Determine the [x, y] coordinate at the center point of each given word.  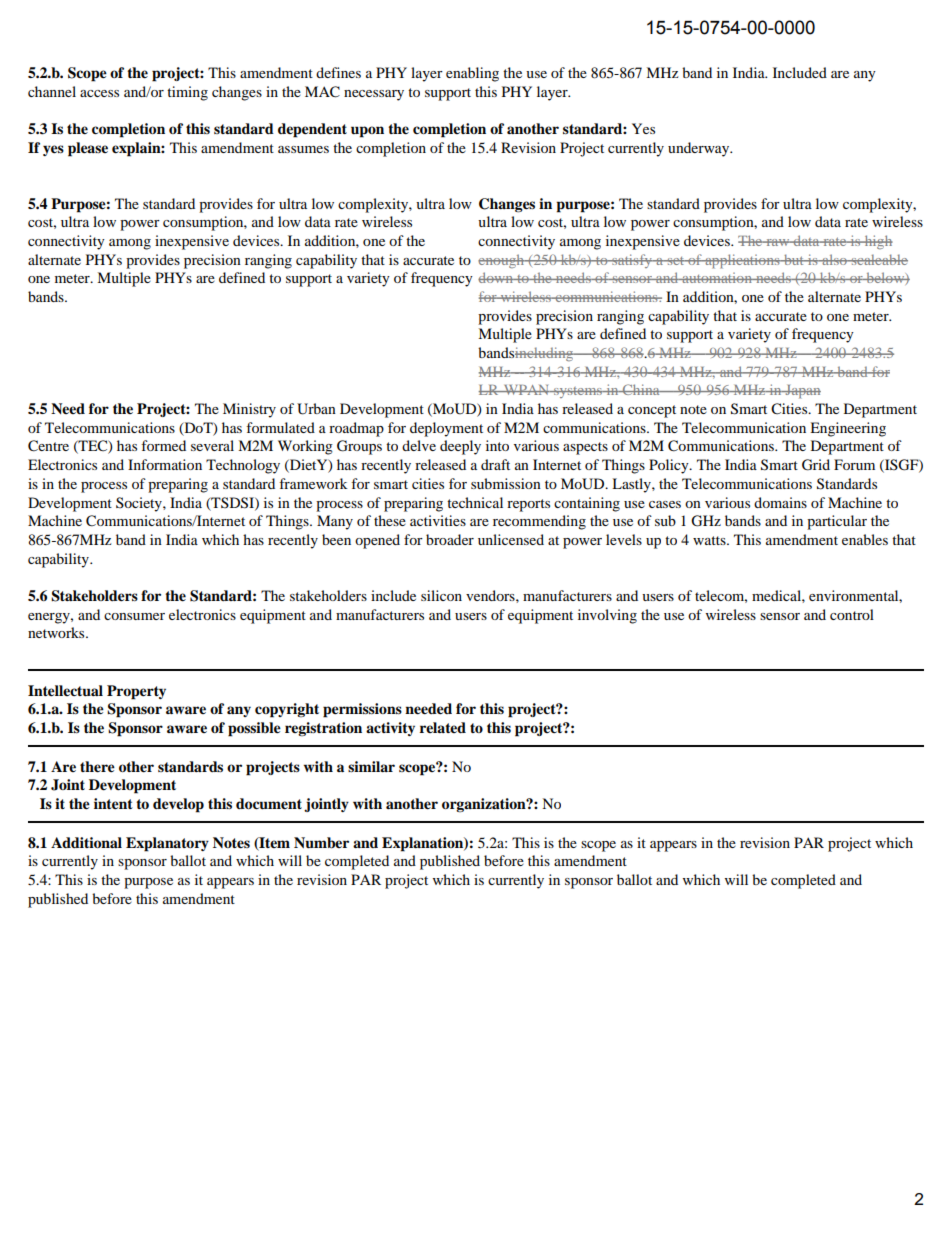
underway [700, 149]
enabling [472, 74]
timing [187, 93]
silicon [441, 595]
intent [113, 804]
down [496, 277]
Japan [802, 392]
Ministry [249, 410]
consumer [134, 616]
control [852, 614]
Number [321, 843]
